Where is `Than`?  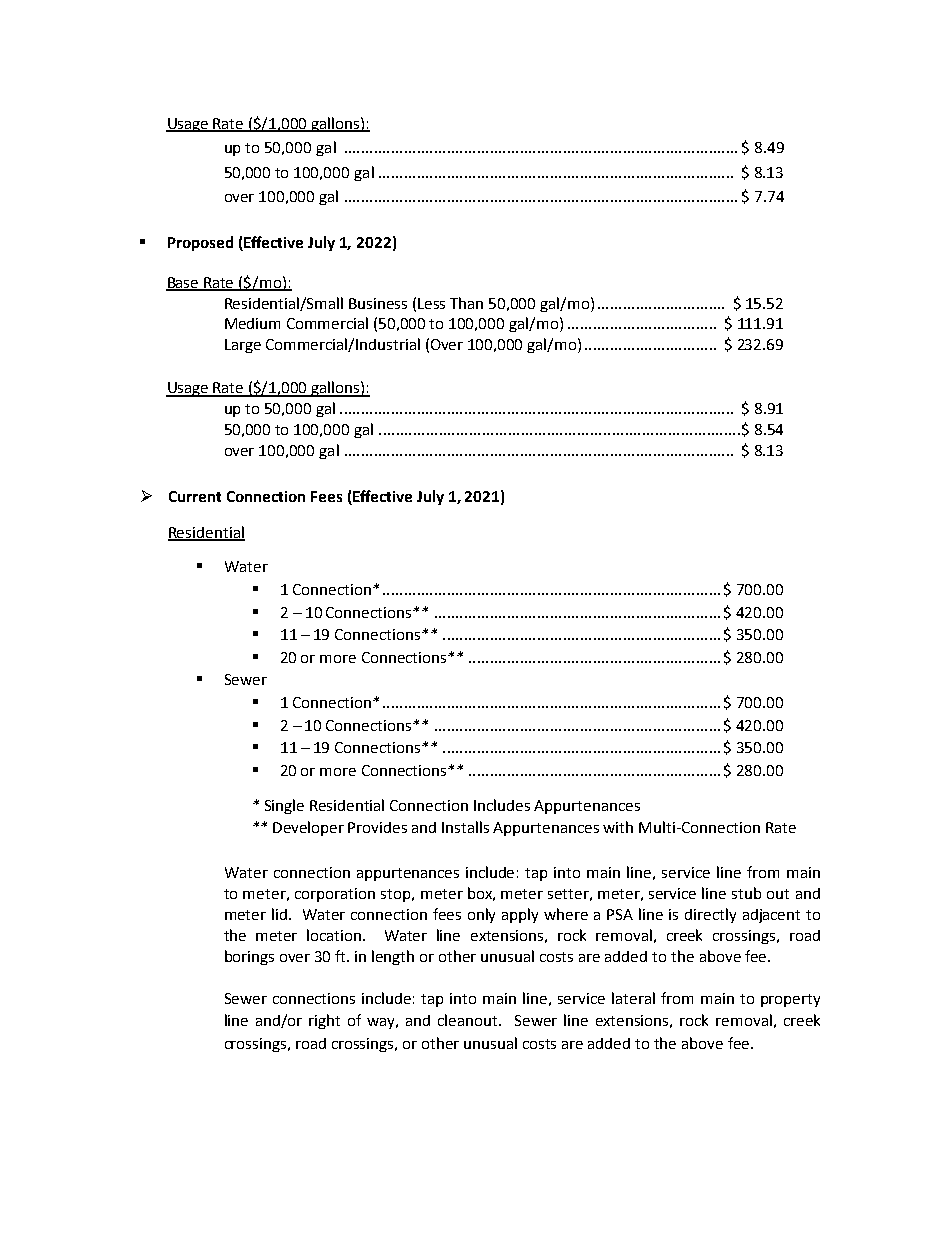
Than is located at coordinates (466, 303).
